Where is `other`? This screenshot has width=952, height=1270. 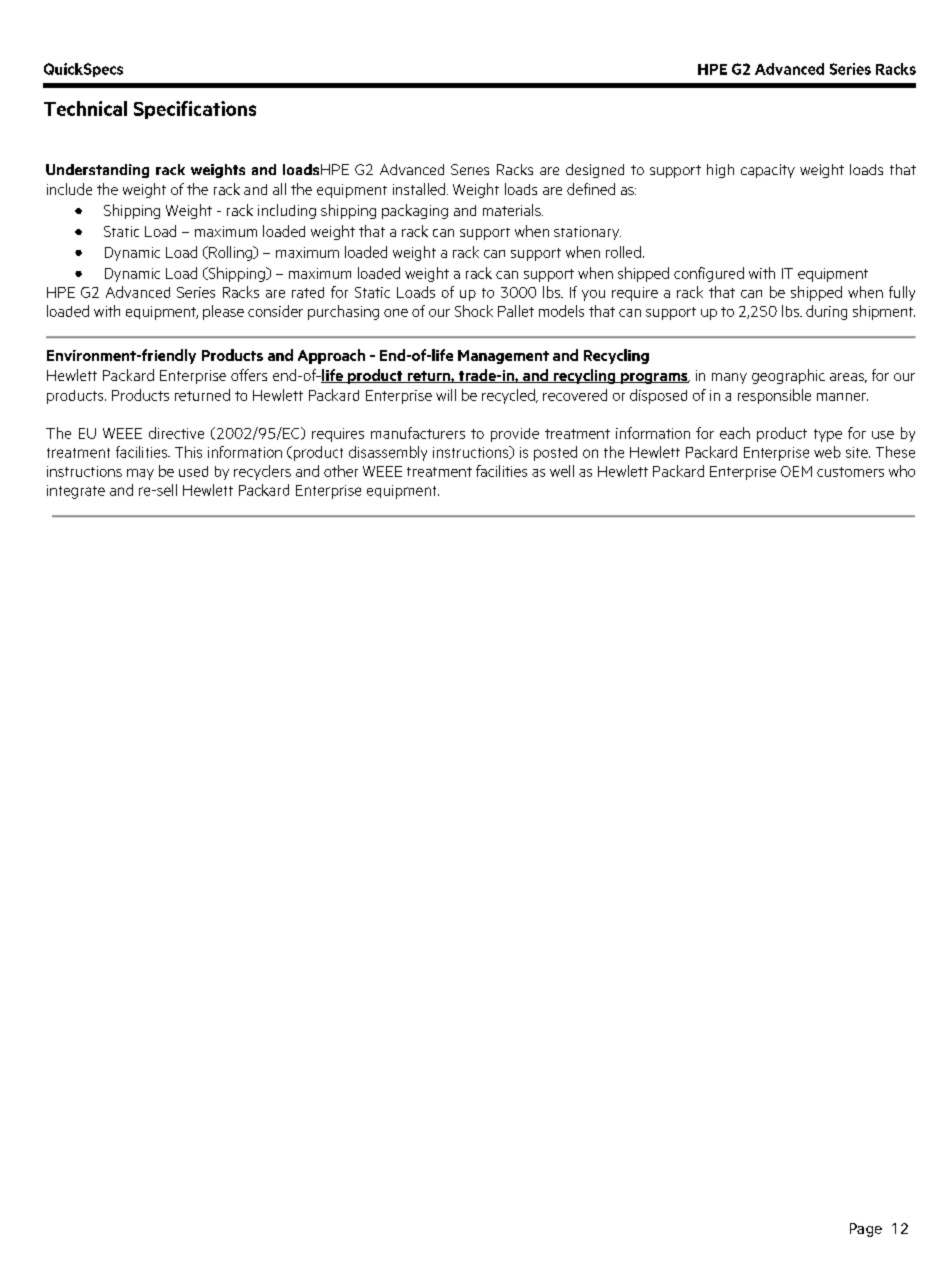 other is located at coordinates (341, 471).
